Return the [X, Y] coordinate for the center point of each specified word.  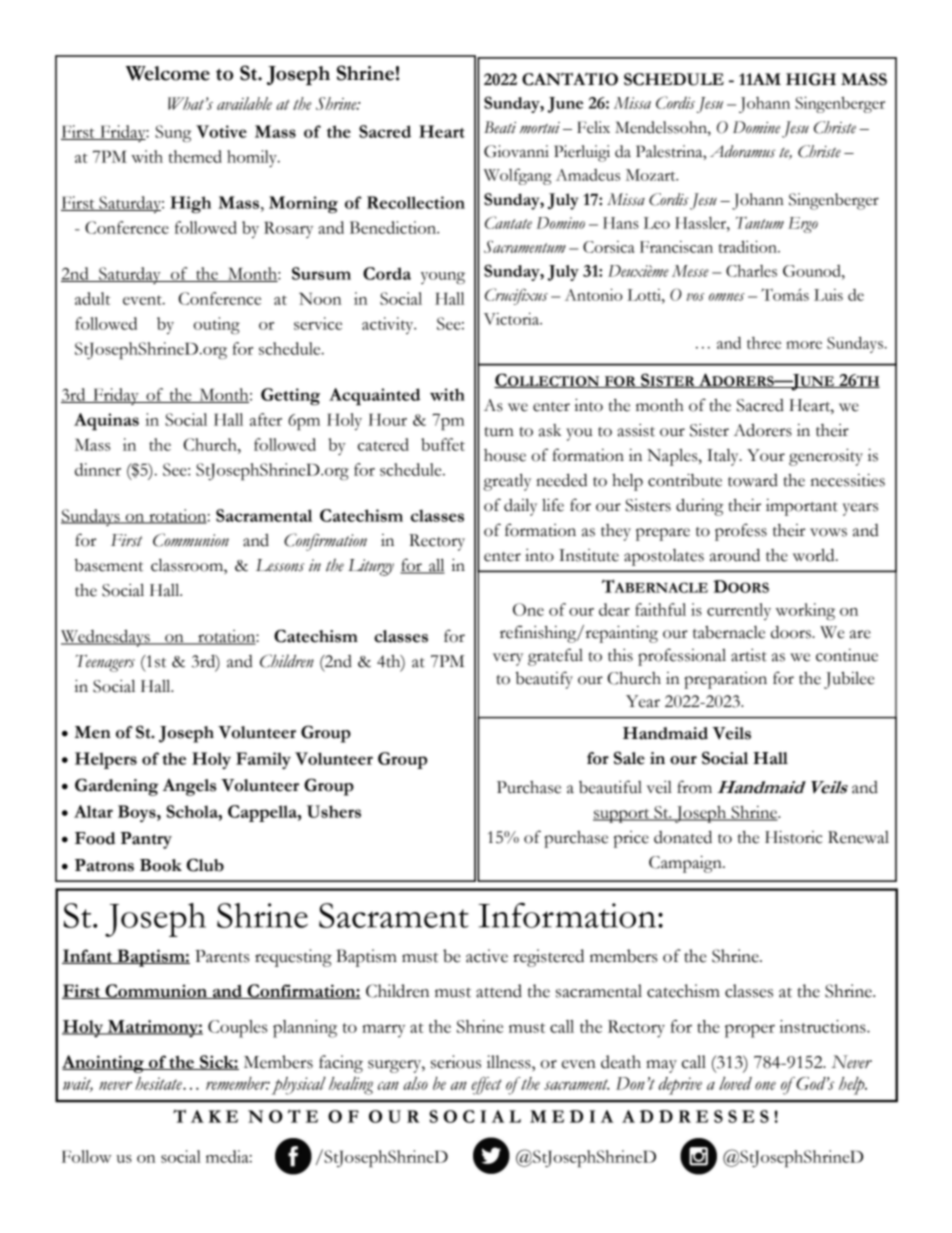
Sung [173, 133]
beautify [544, 680]
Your [766, 455]
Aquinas [106, 421]
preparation [725, 680]
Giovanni [516, 151]
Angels [189, 787]
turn [499, 432]
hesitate [159, 1083]
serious [456, 1062]
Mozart [652, 175]
